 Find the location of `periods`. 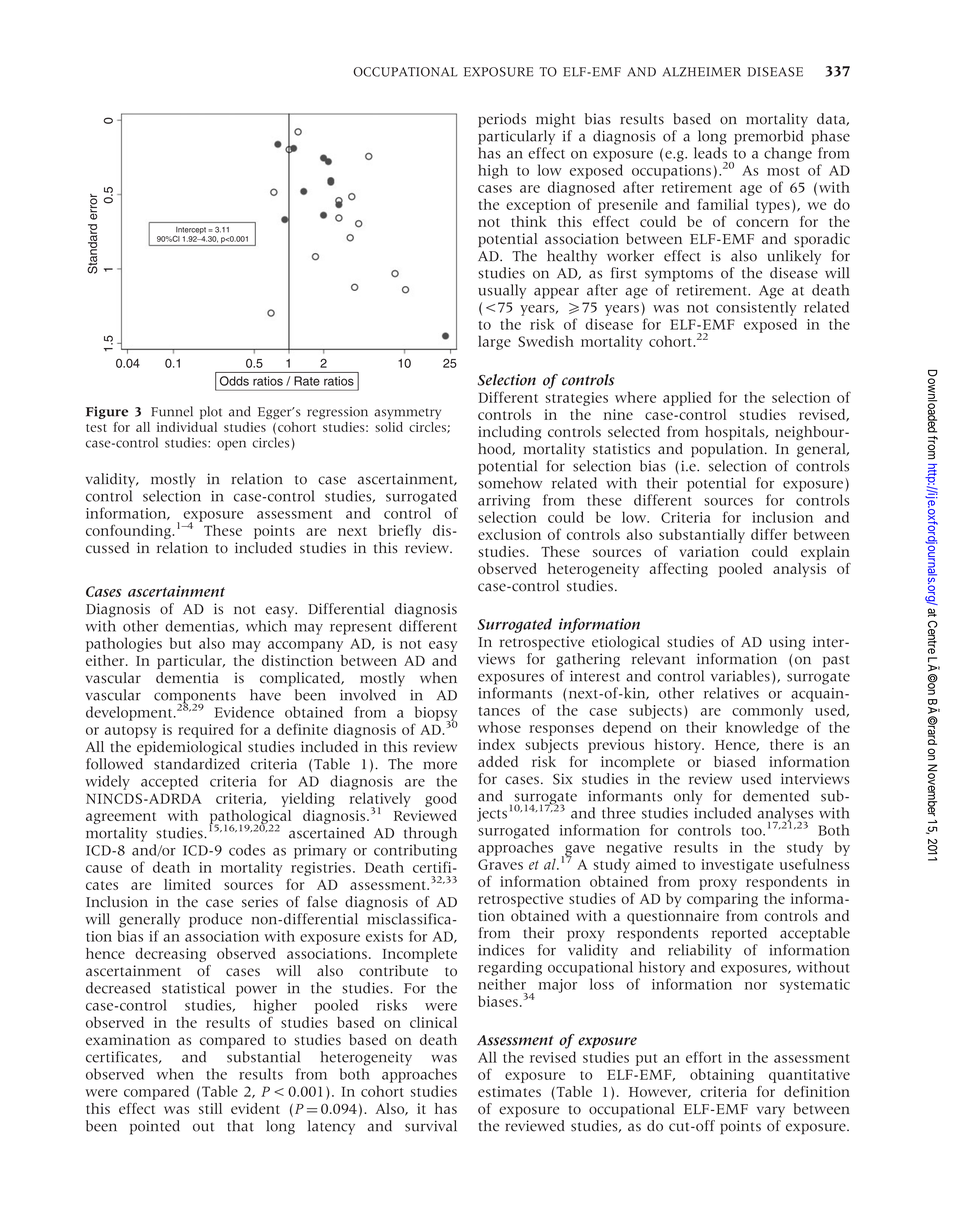

periods is located at coordinates (502, 120).
